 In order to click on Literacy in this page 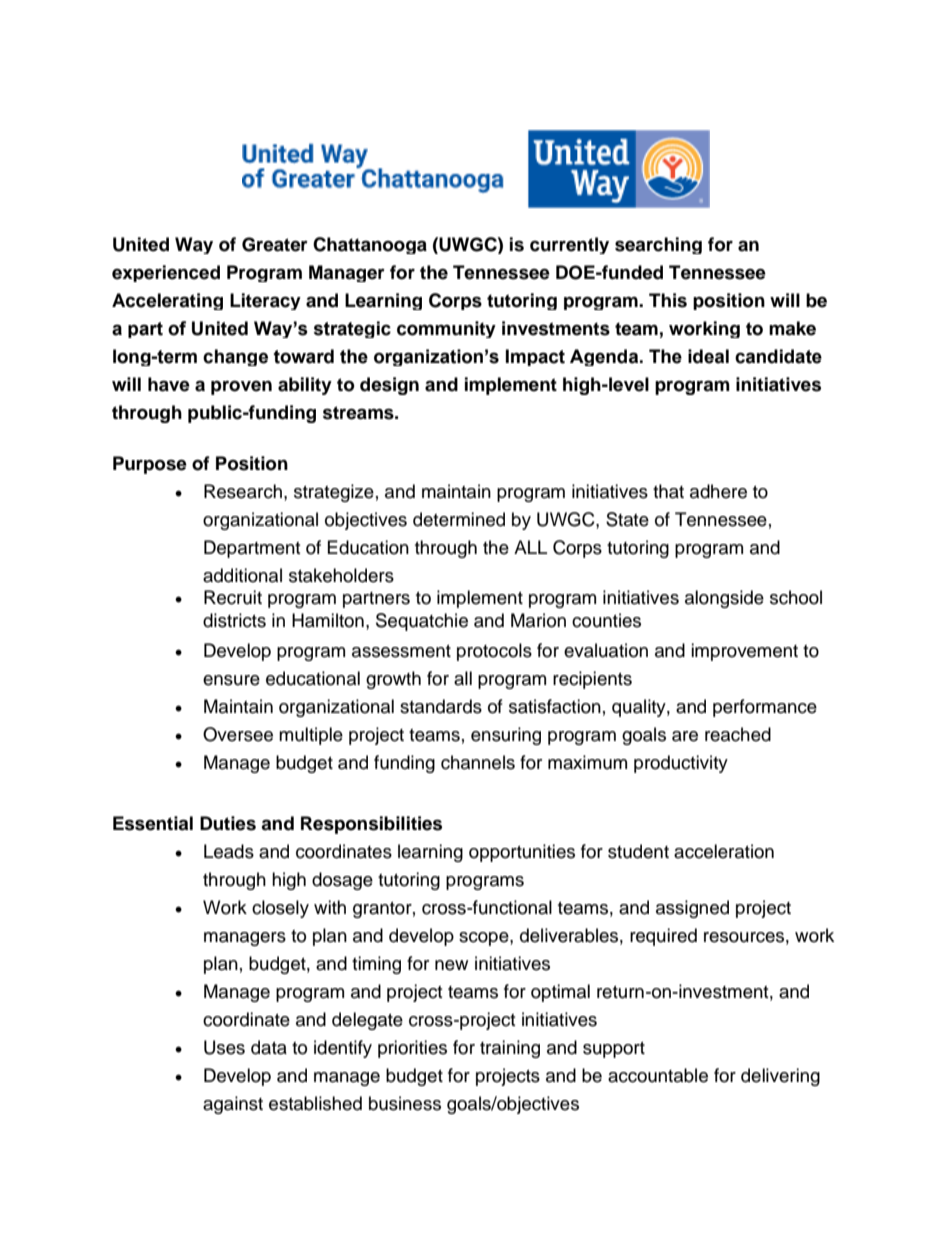, I will do `click(265, 301)`.
